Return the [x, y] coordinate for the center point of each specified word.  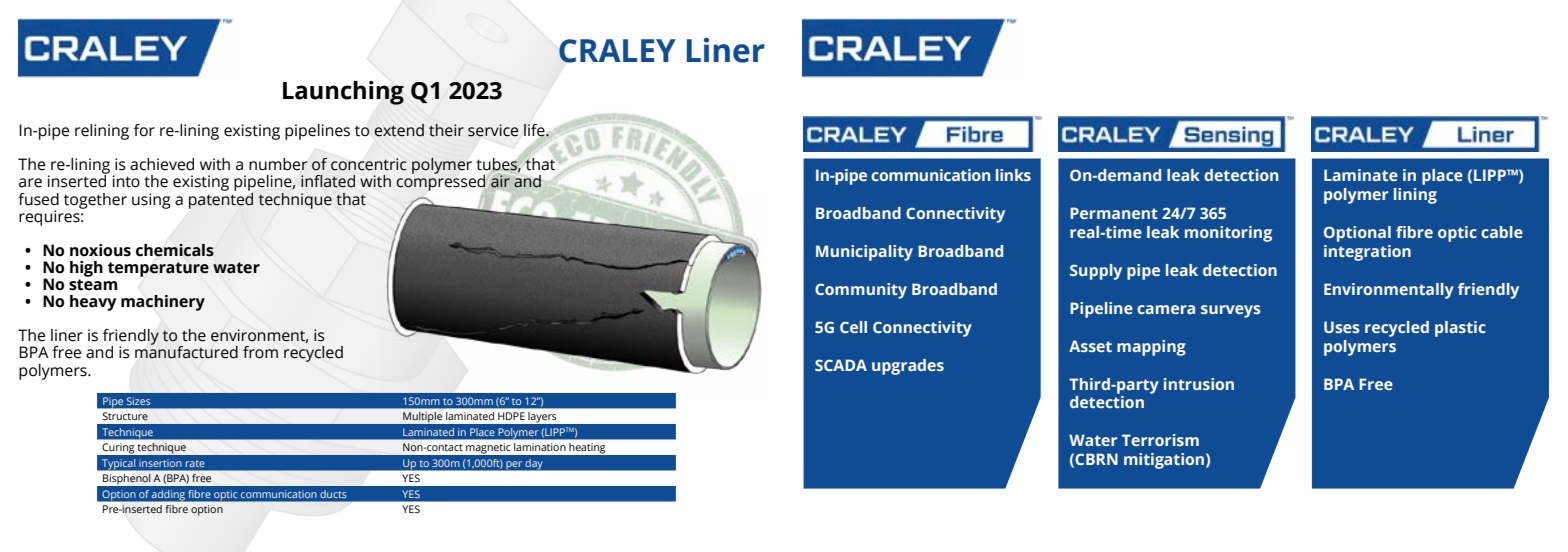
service [493, 130]
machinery [163, 303]
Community [861, 291]
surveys [1231, 311]
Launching [343, 93]
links [1013, 175]
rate [195, 463]
